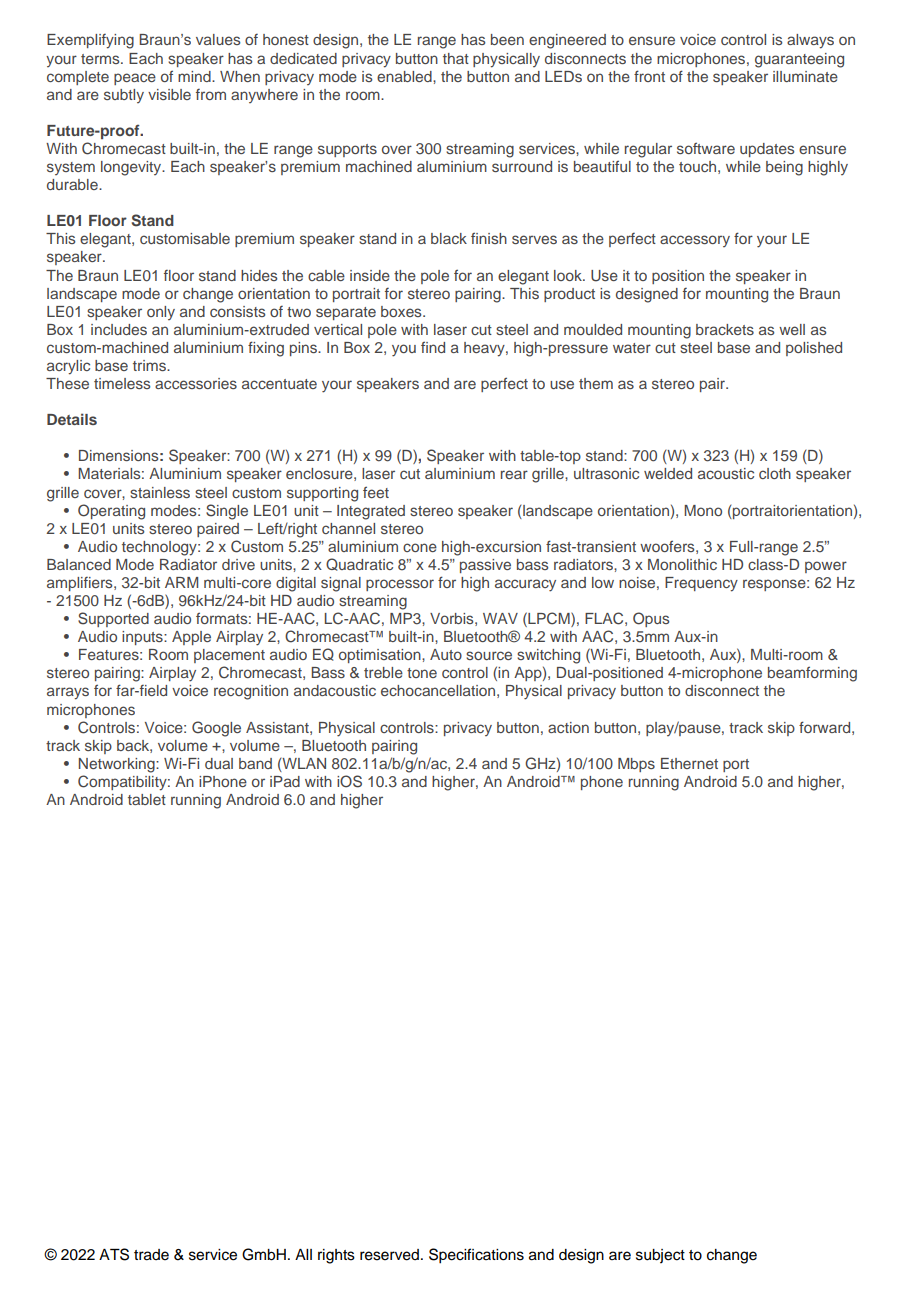 The image size is (924, 1308). Describe the element at coordinates (118, 765) in the page. I see `Networking` at that location.
